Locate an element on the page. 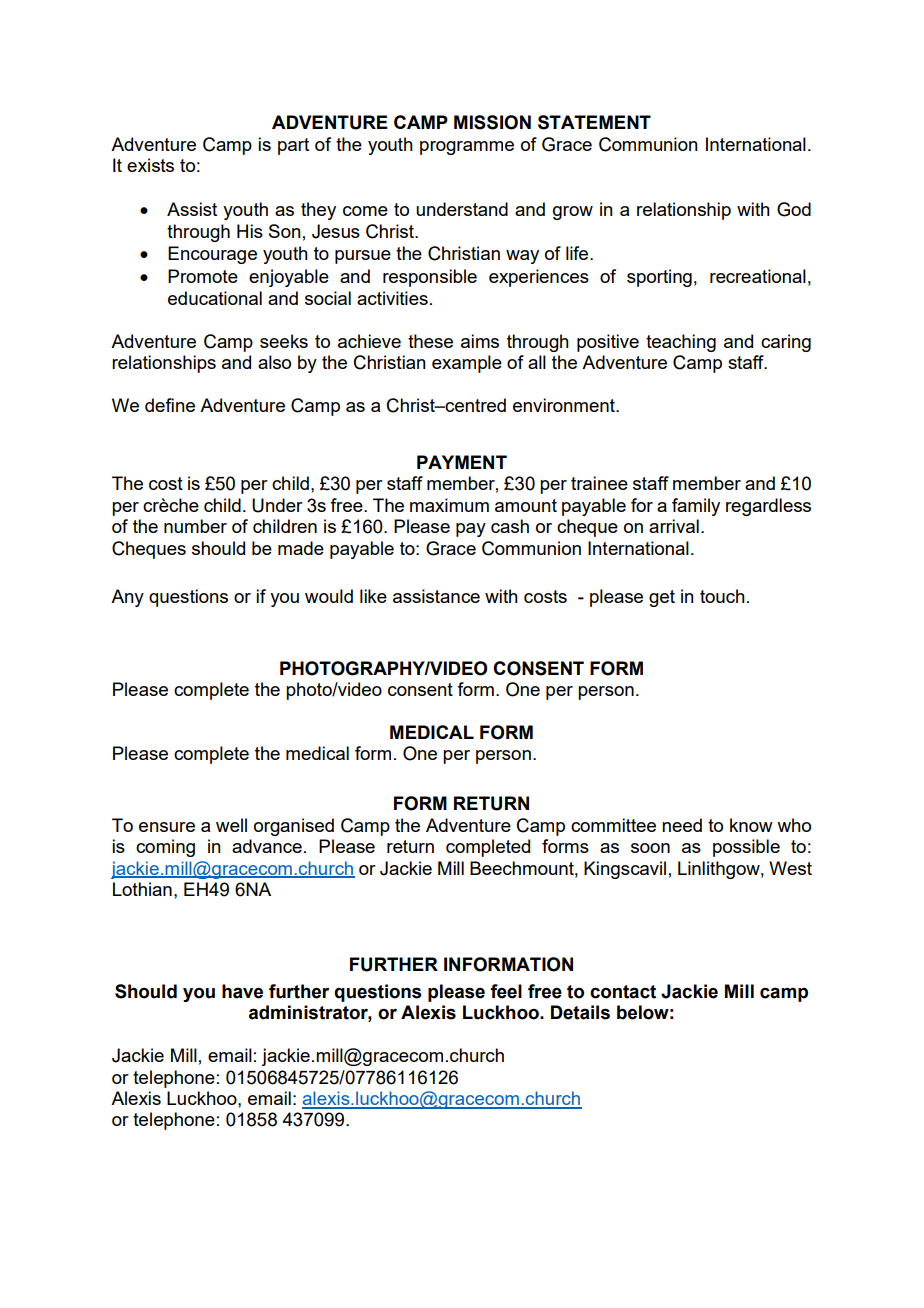 The image size is (924, 1308). touch is located at coordinates (722, 596).
